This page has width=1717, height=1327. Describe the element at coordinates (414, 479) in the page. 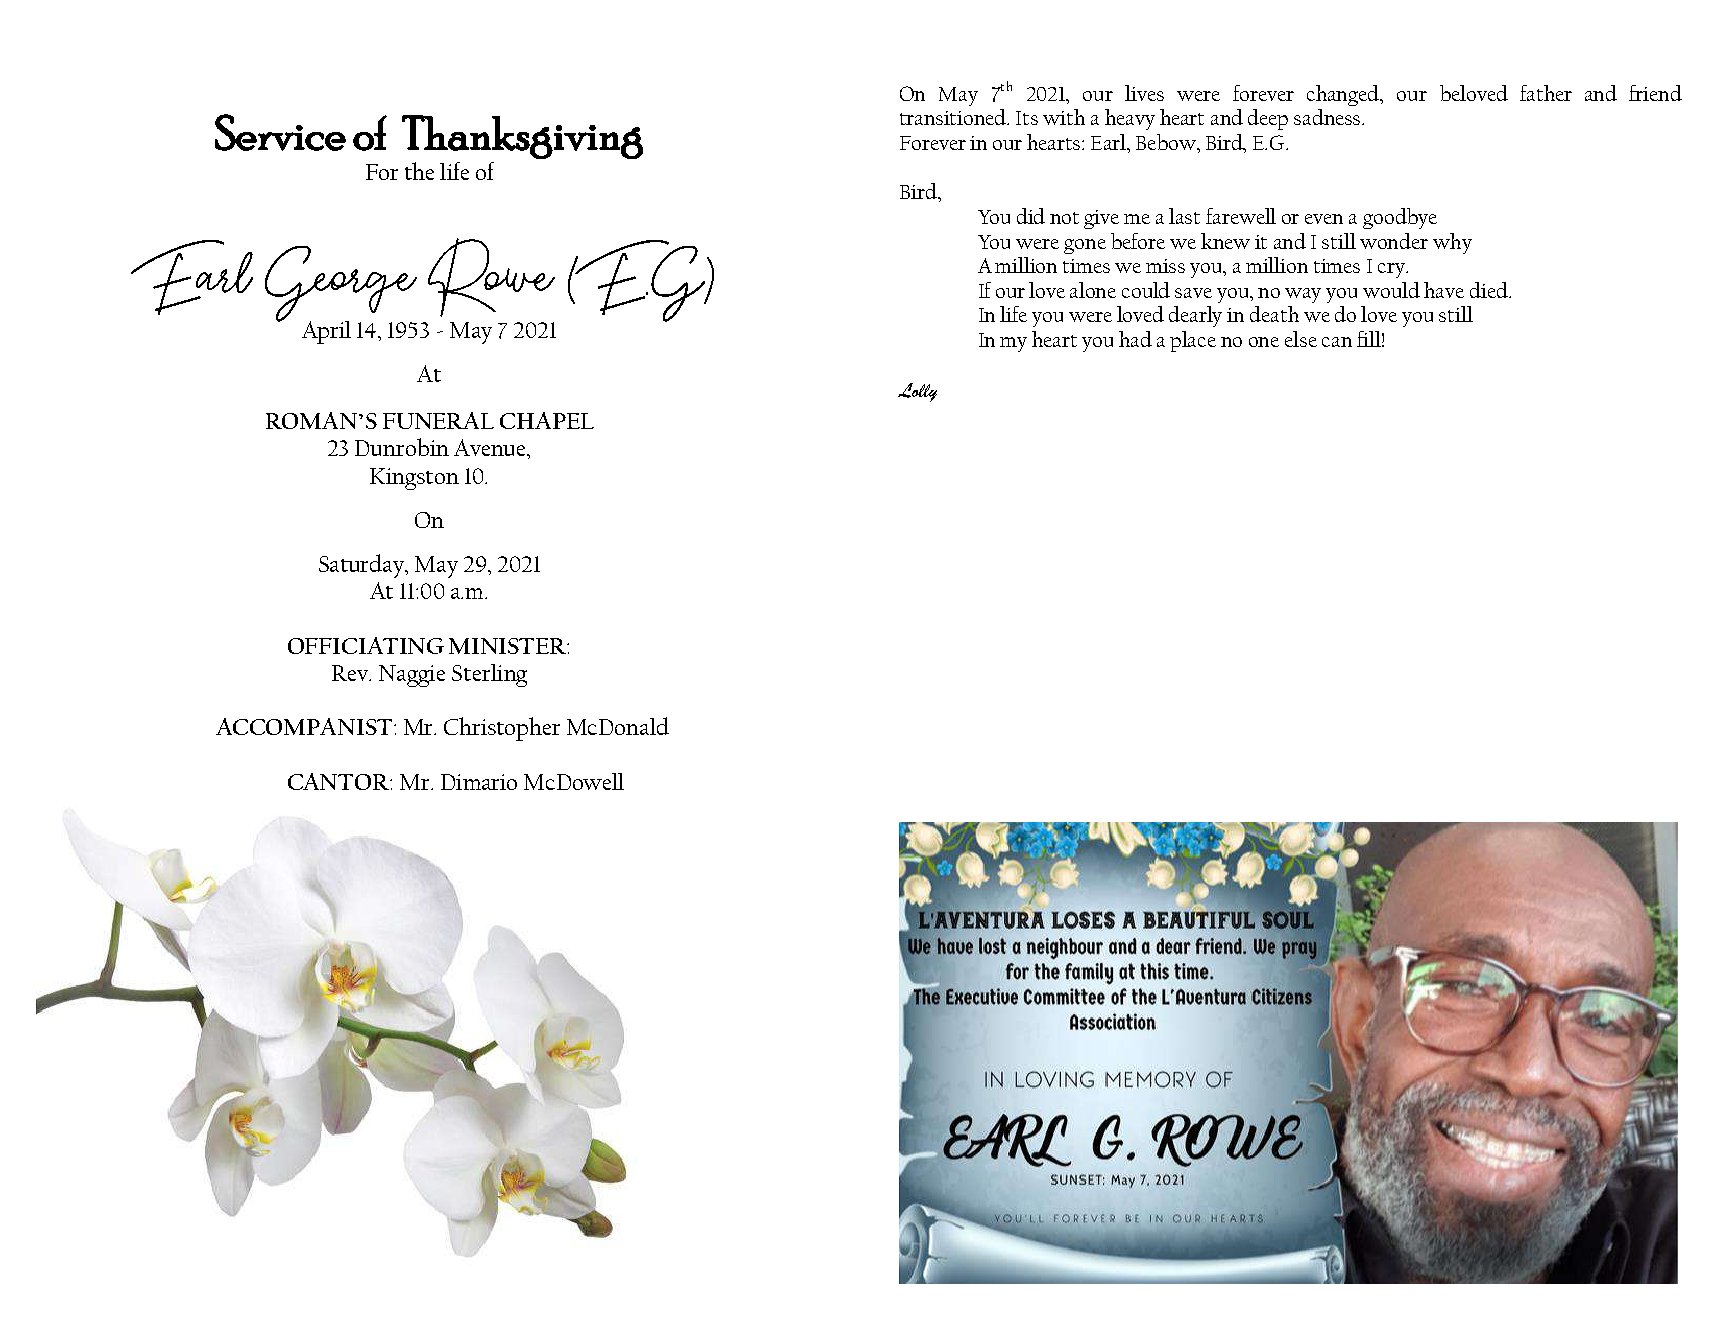

I see `Kingston` at that location.
